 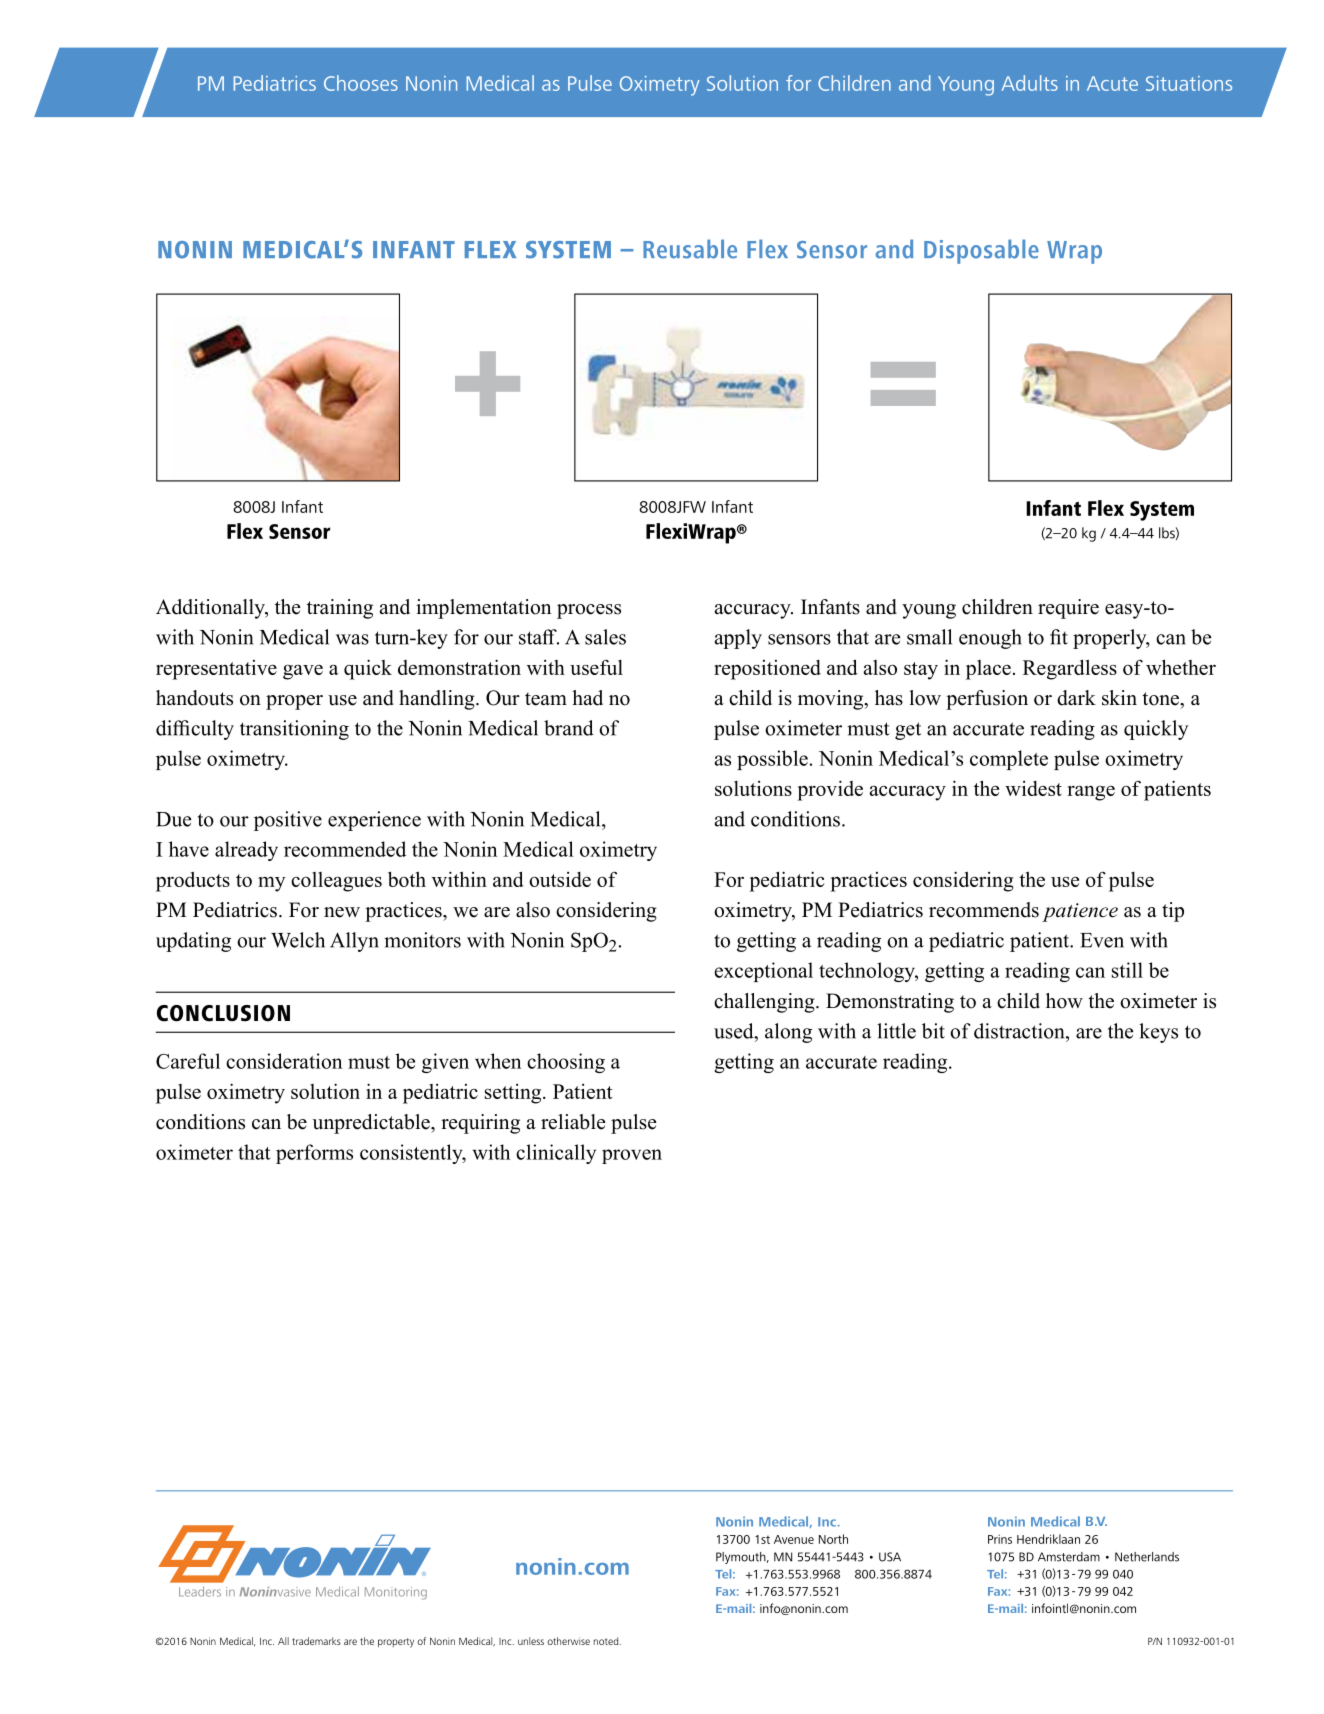 What do you see at coordinates (1080, 912) in the screenshot?
I see `patience` at bounding box center [1080, 912].
